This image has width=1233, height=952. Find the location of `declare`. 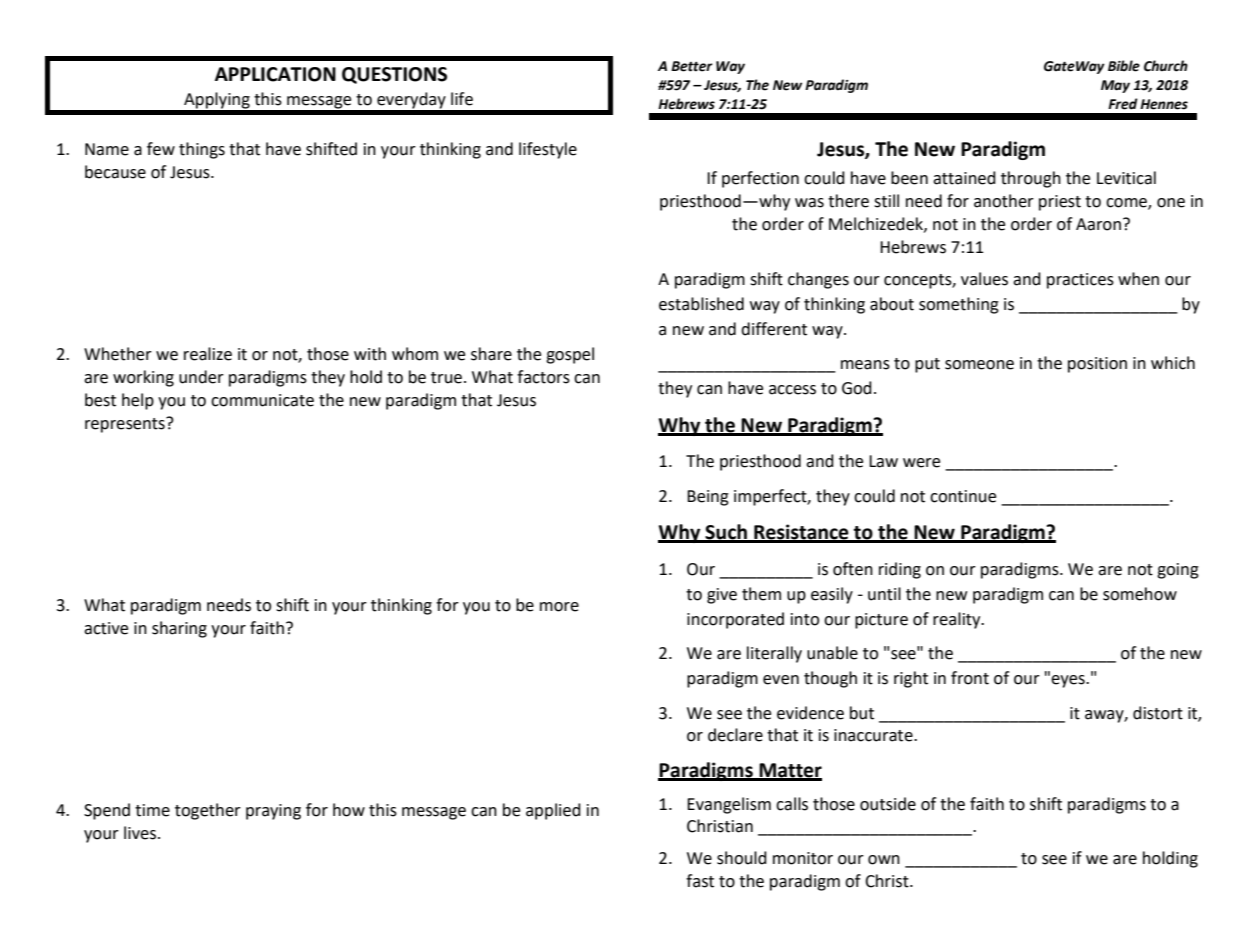

declare is located at coordinates (735, 735).
